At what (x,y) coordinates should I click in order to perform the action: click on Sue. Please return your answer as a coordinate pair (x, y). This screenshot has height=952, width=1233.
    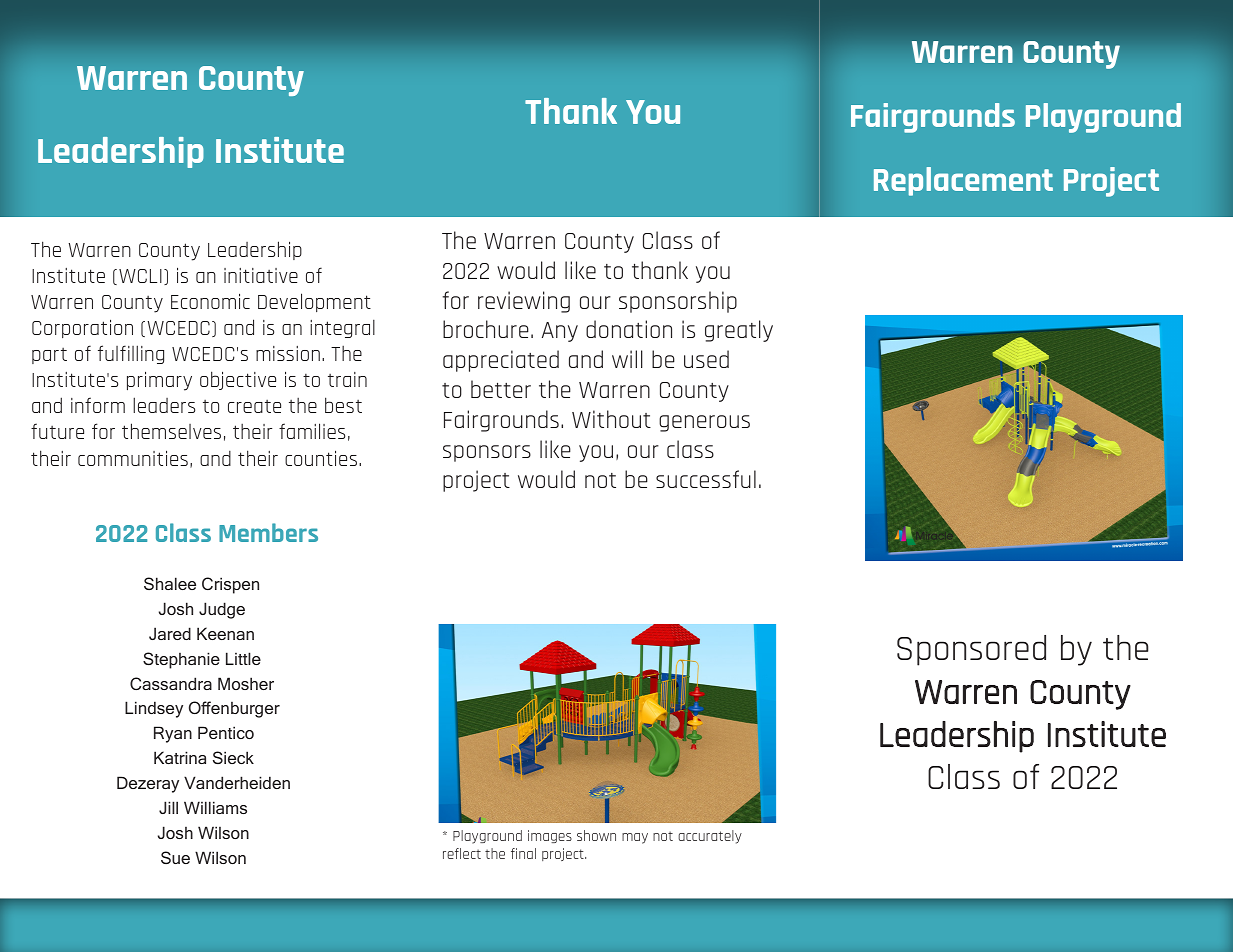
    Looking at the image, I should click on (175, 857).
